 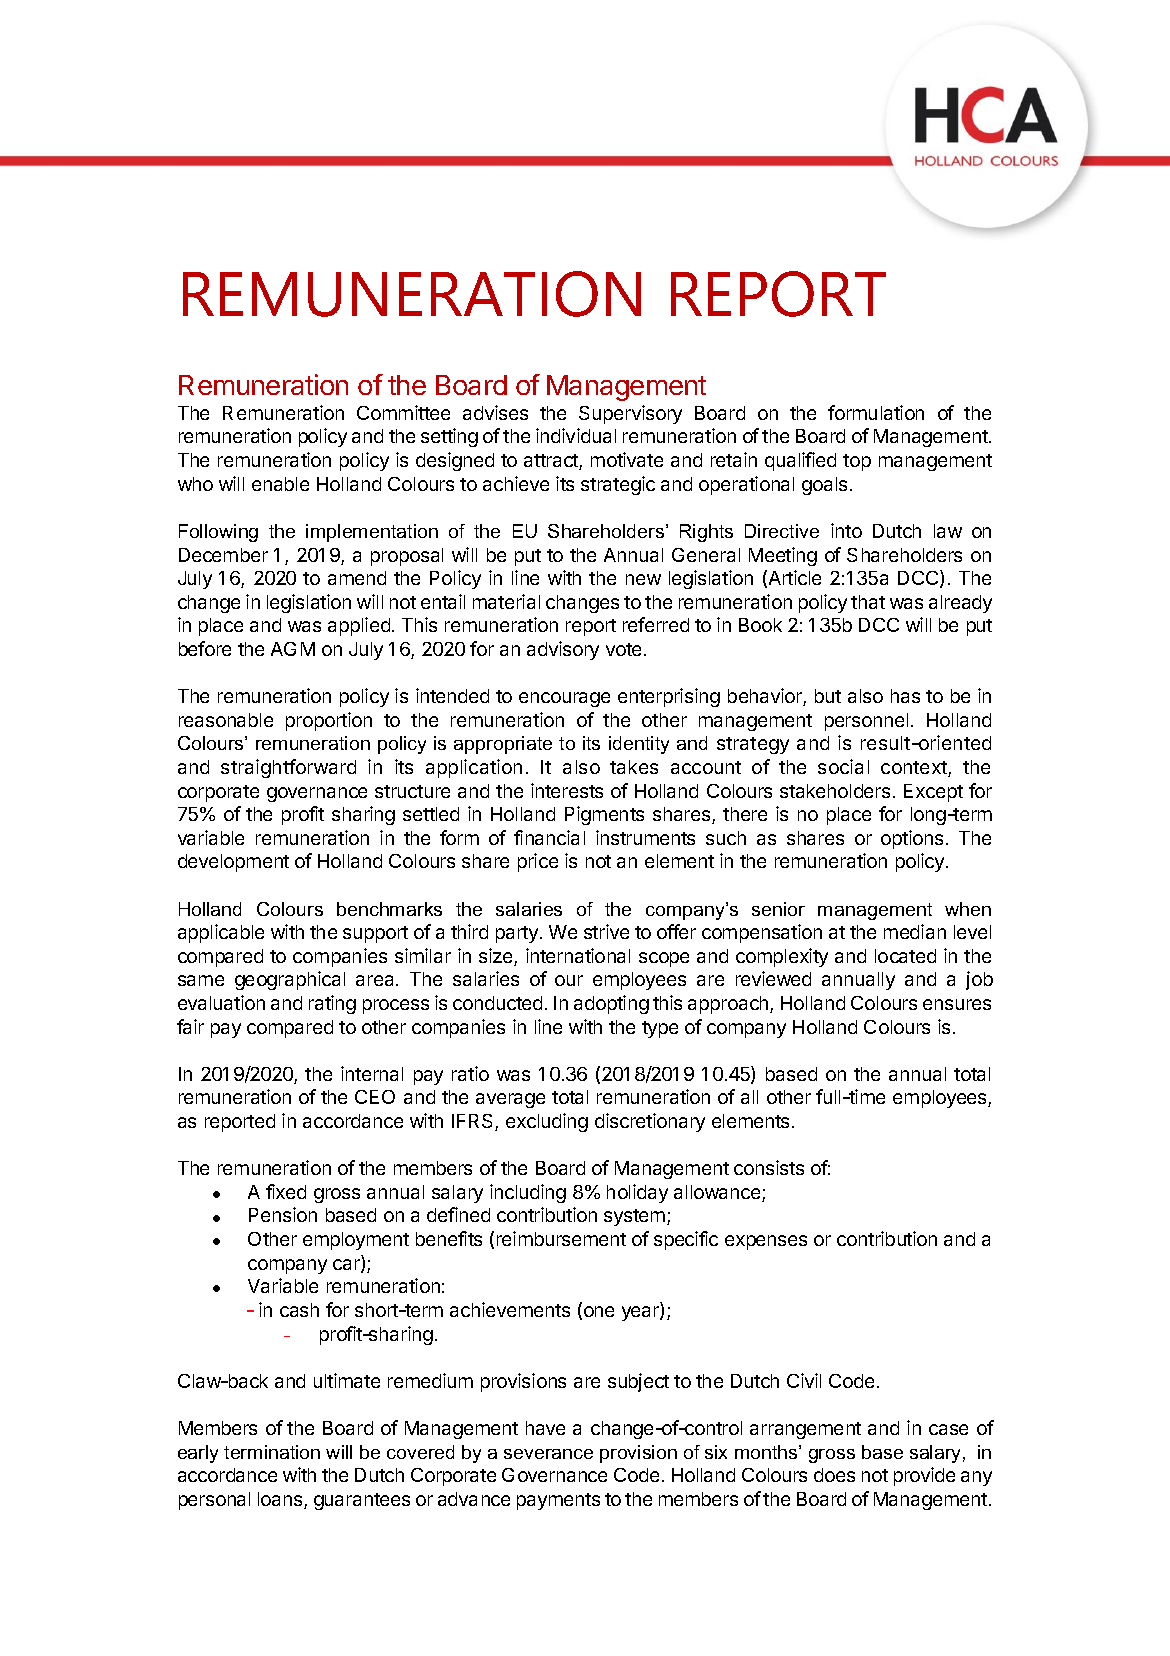 I want to click on consists, so click(x=769, y=1167).
